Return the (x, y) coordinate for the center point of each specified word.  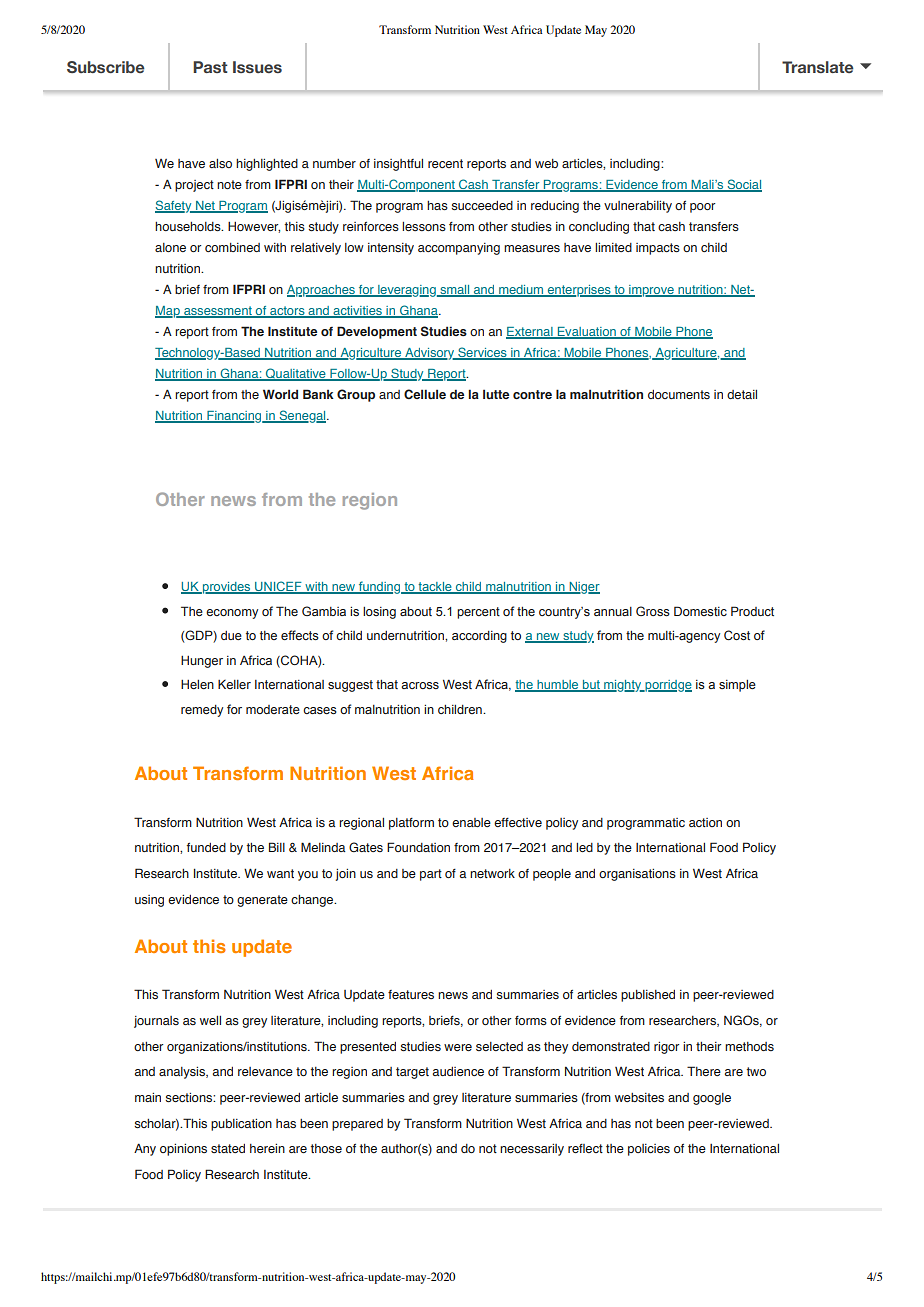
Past (210, 67)
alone (170, 247)
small (455, 291)
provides (227, 588)
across (420, 685)
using (149, 901)
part (431, 875)
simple (737, 686)
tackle (435, 588)
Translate (818, 67)
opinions (183, 1150)
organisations (637, 875)
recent (445, 163)
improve (651, 291)
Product (752, 611)
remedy (202, 711)
